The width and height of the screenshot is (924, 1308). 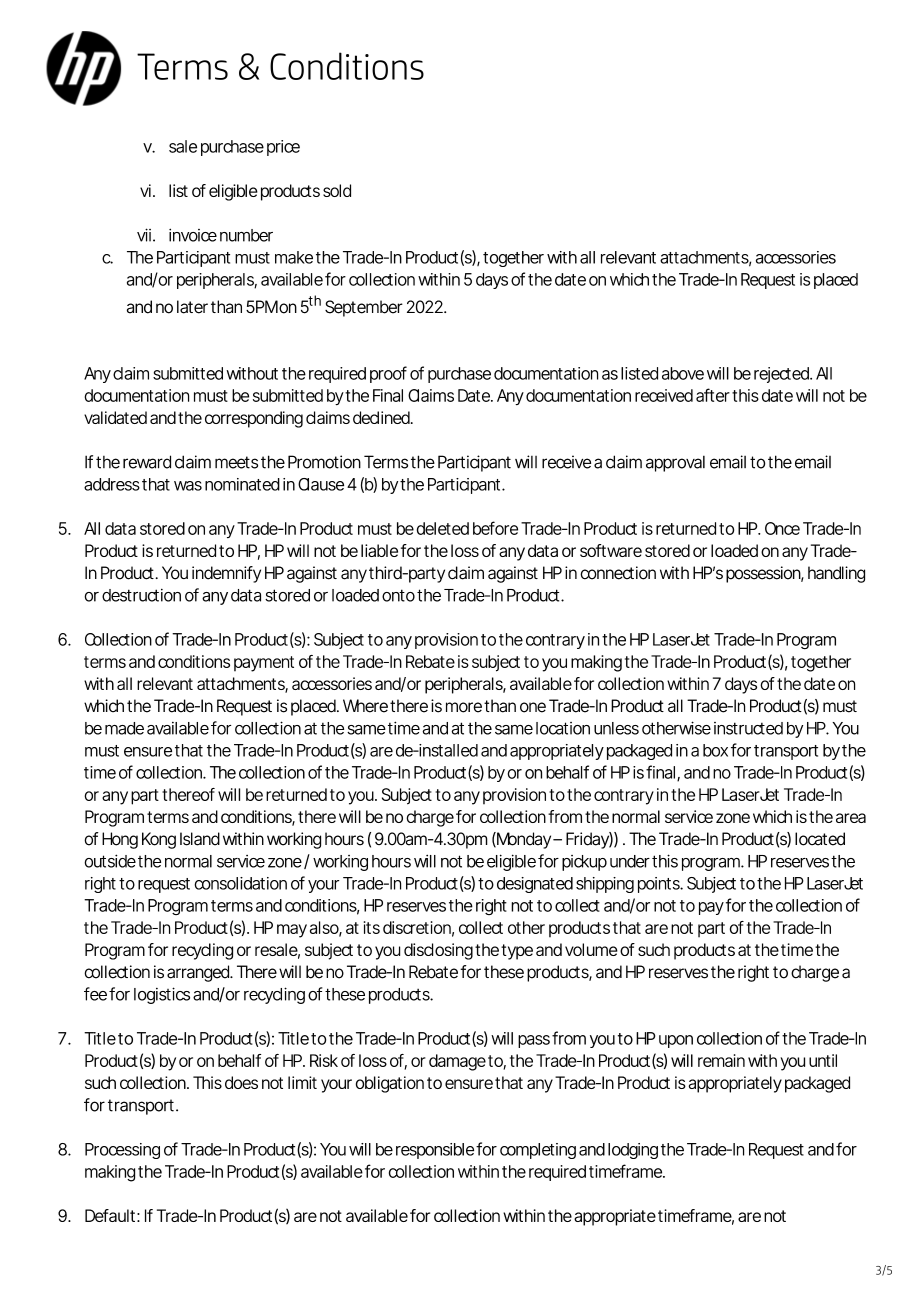 What do you see at coordinates (254, 419) in the screenshot?
I see `corresponding` at bounding box center [254, 419].
